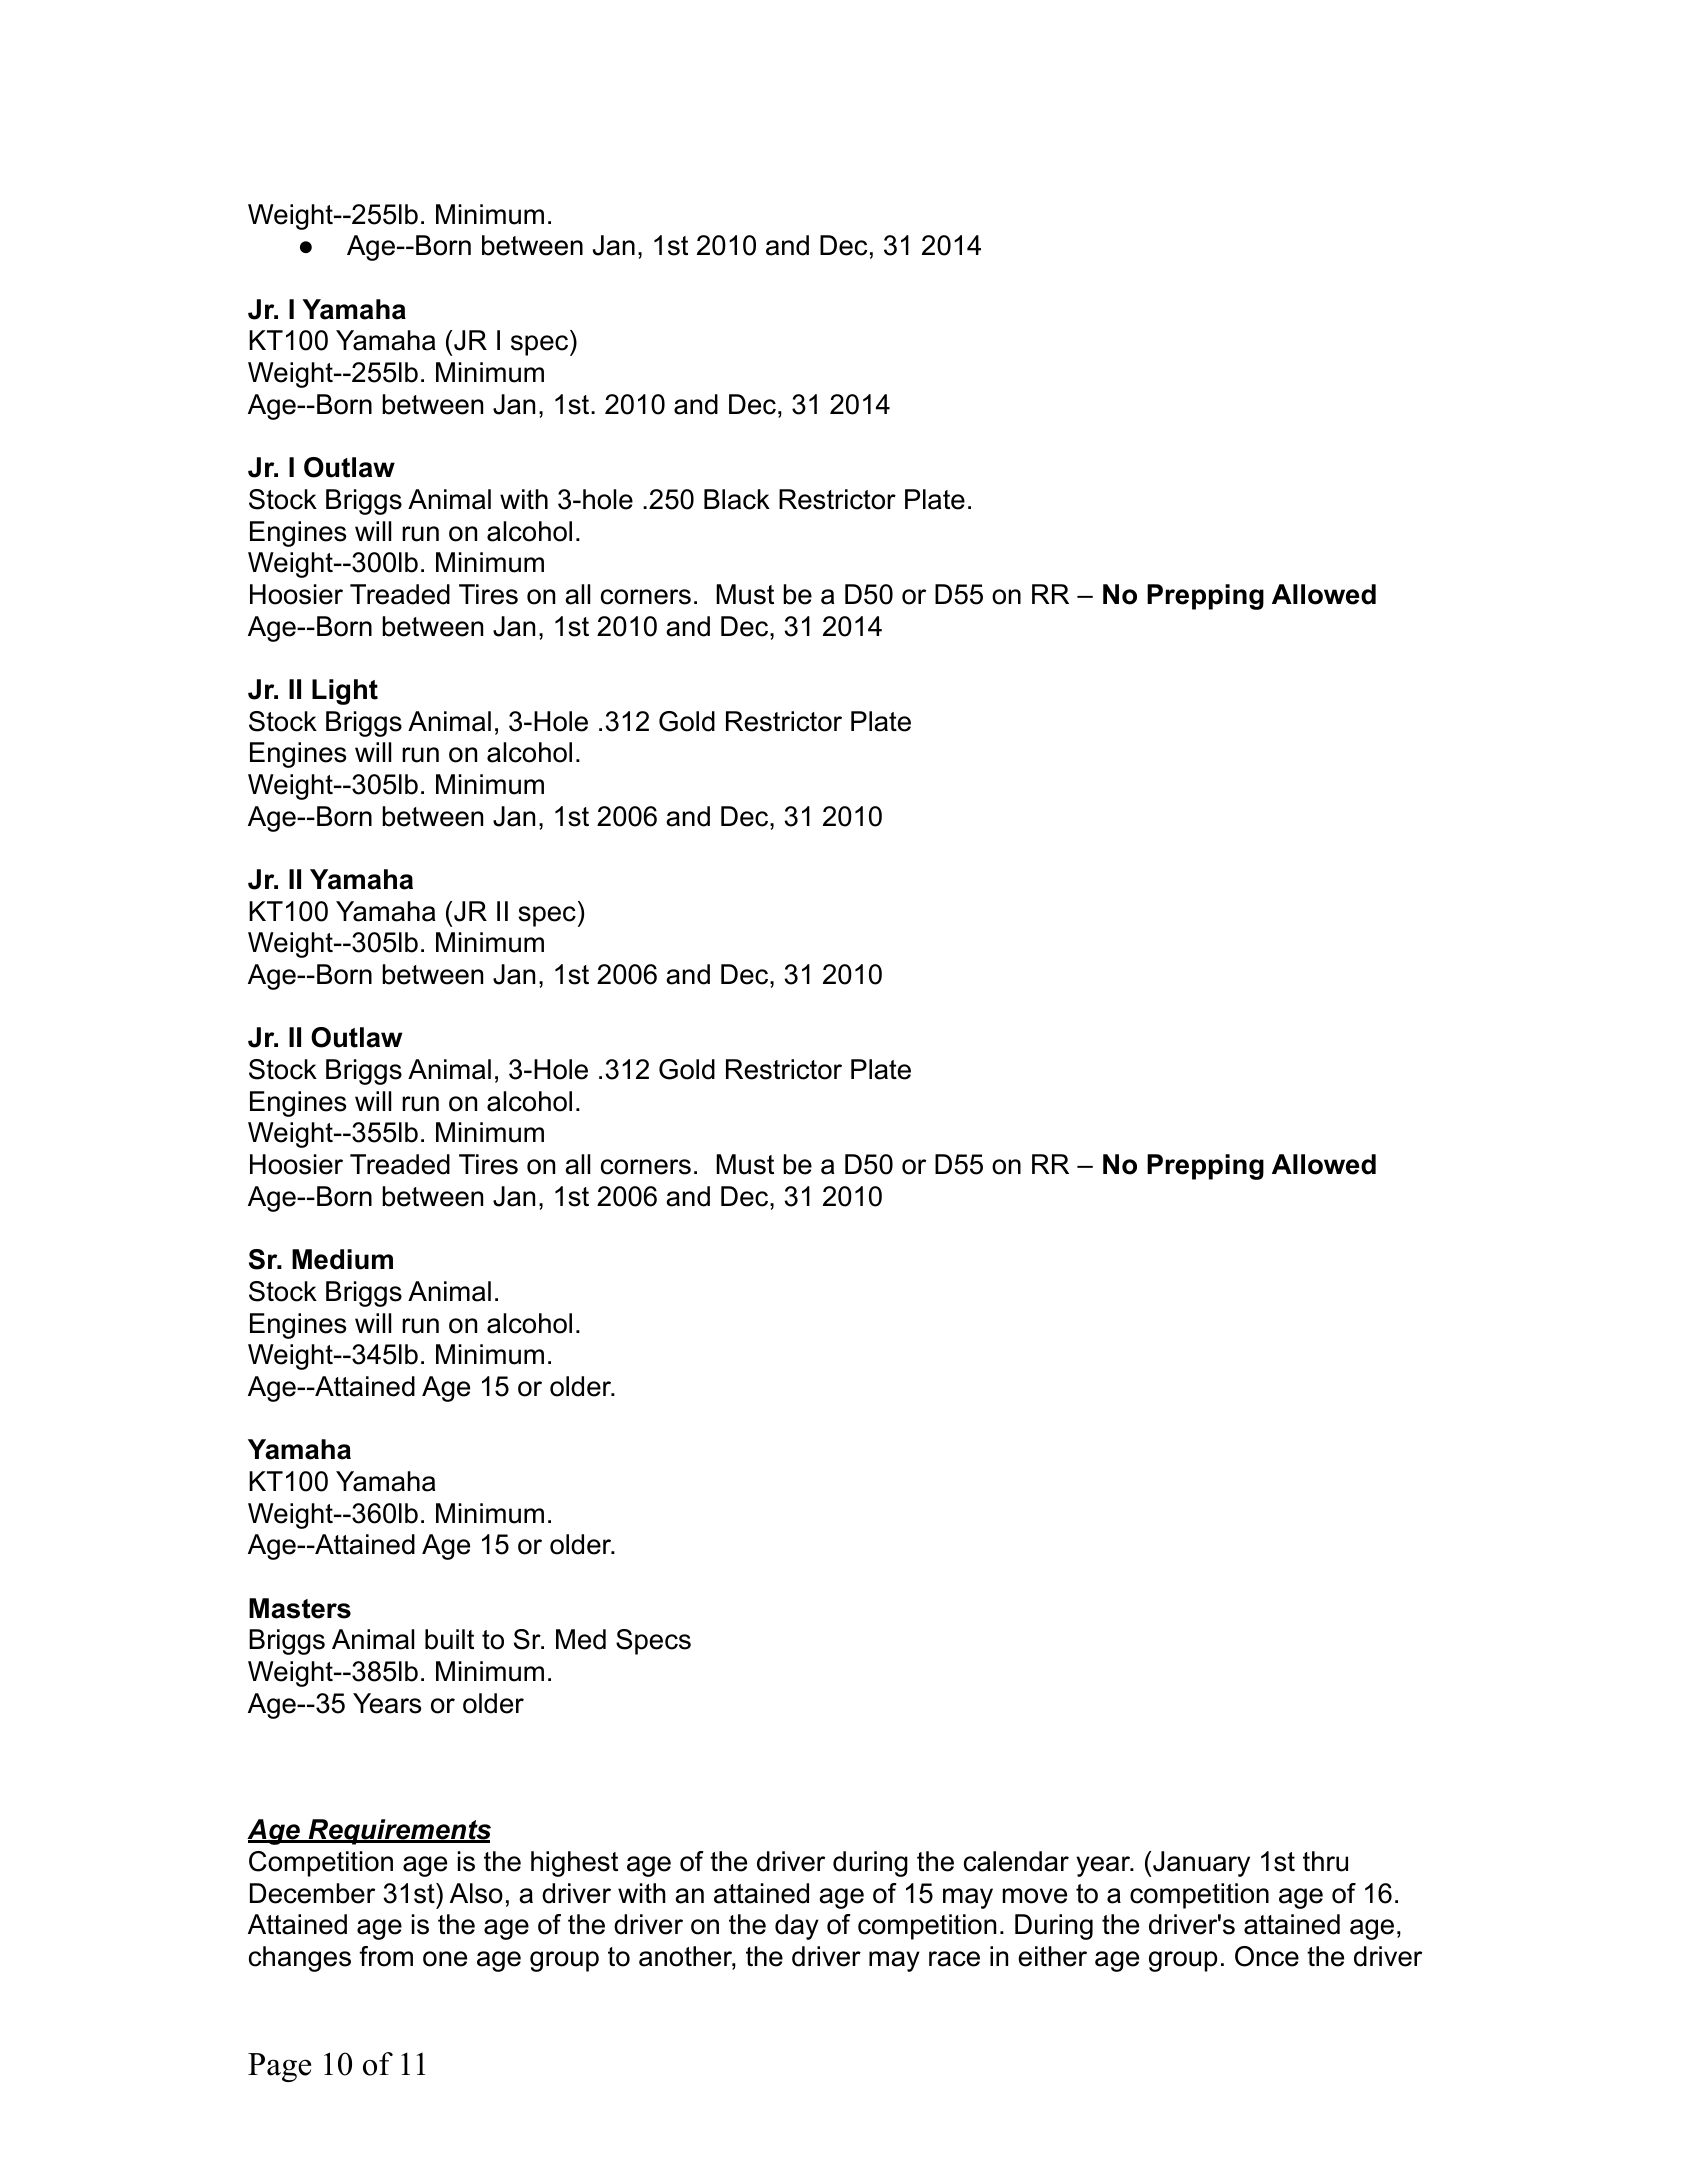  What do you see at coordinates (342, 1259) in the screenshot?
I see `Medium` at bounding box center [342, 1259].
